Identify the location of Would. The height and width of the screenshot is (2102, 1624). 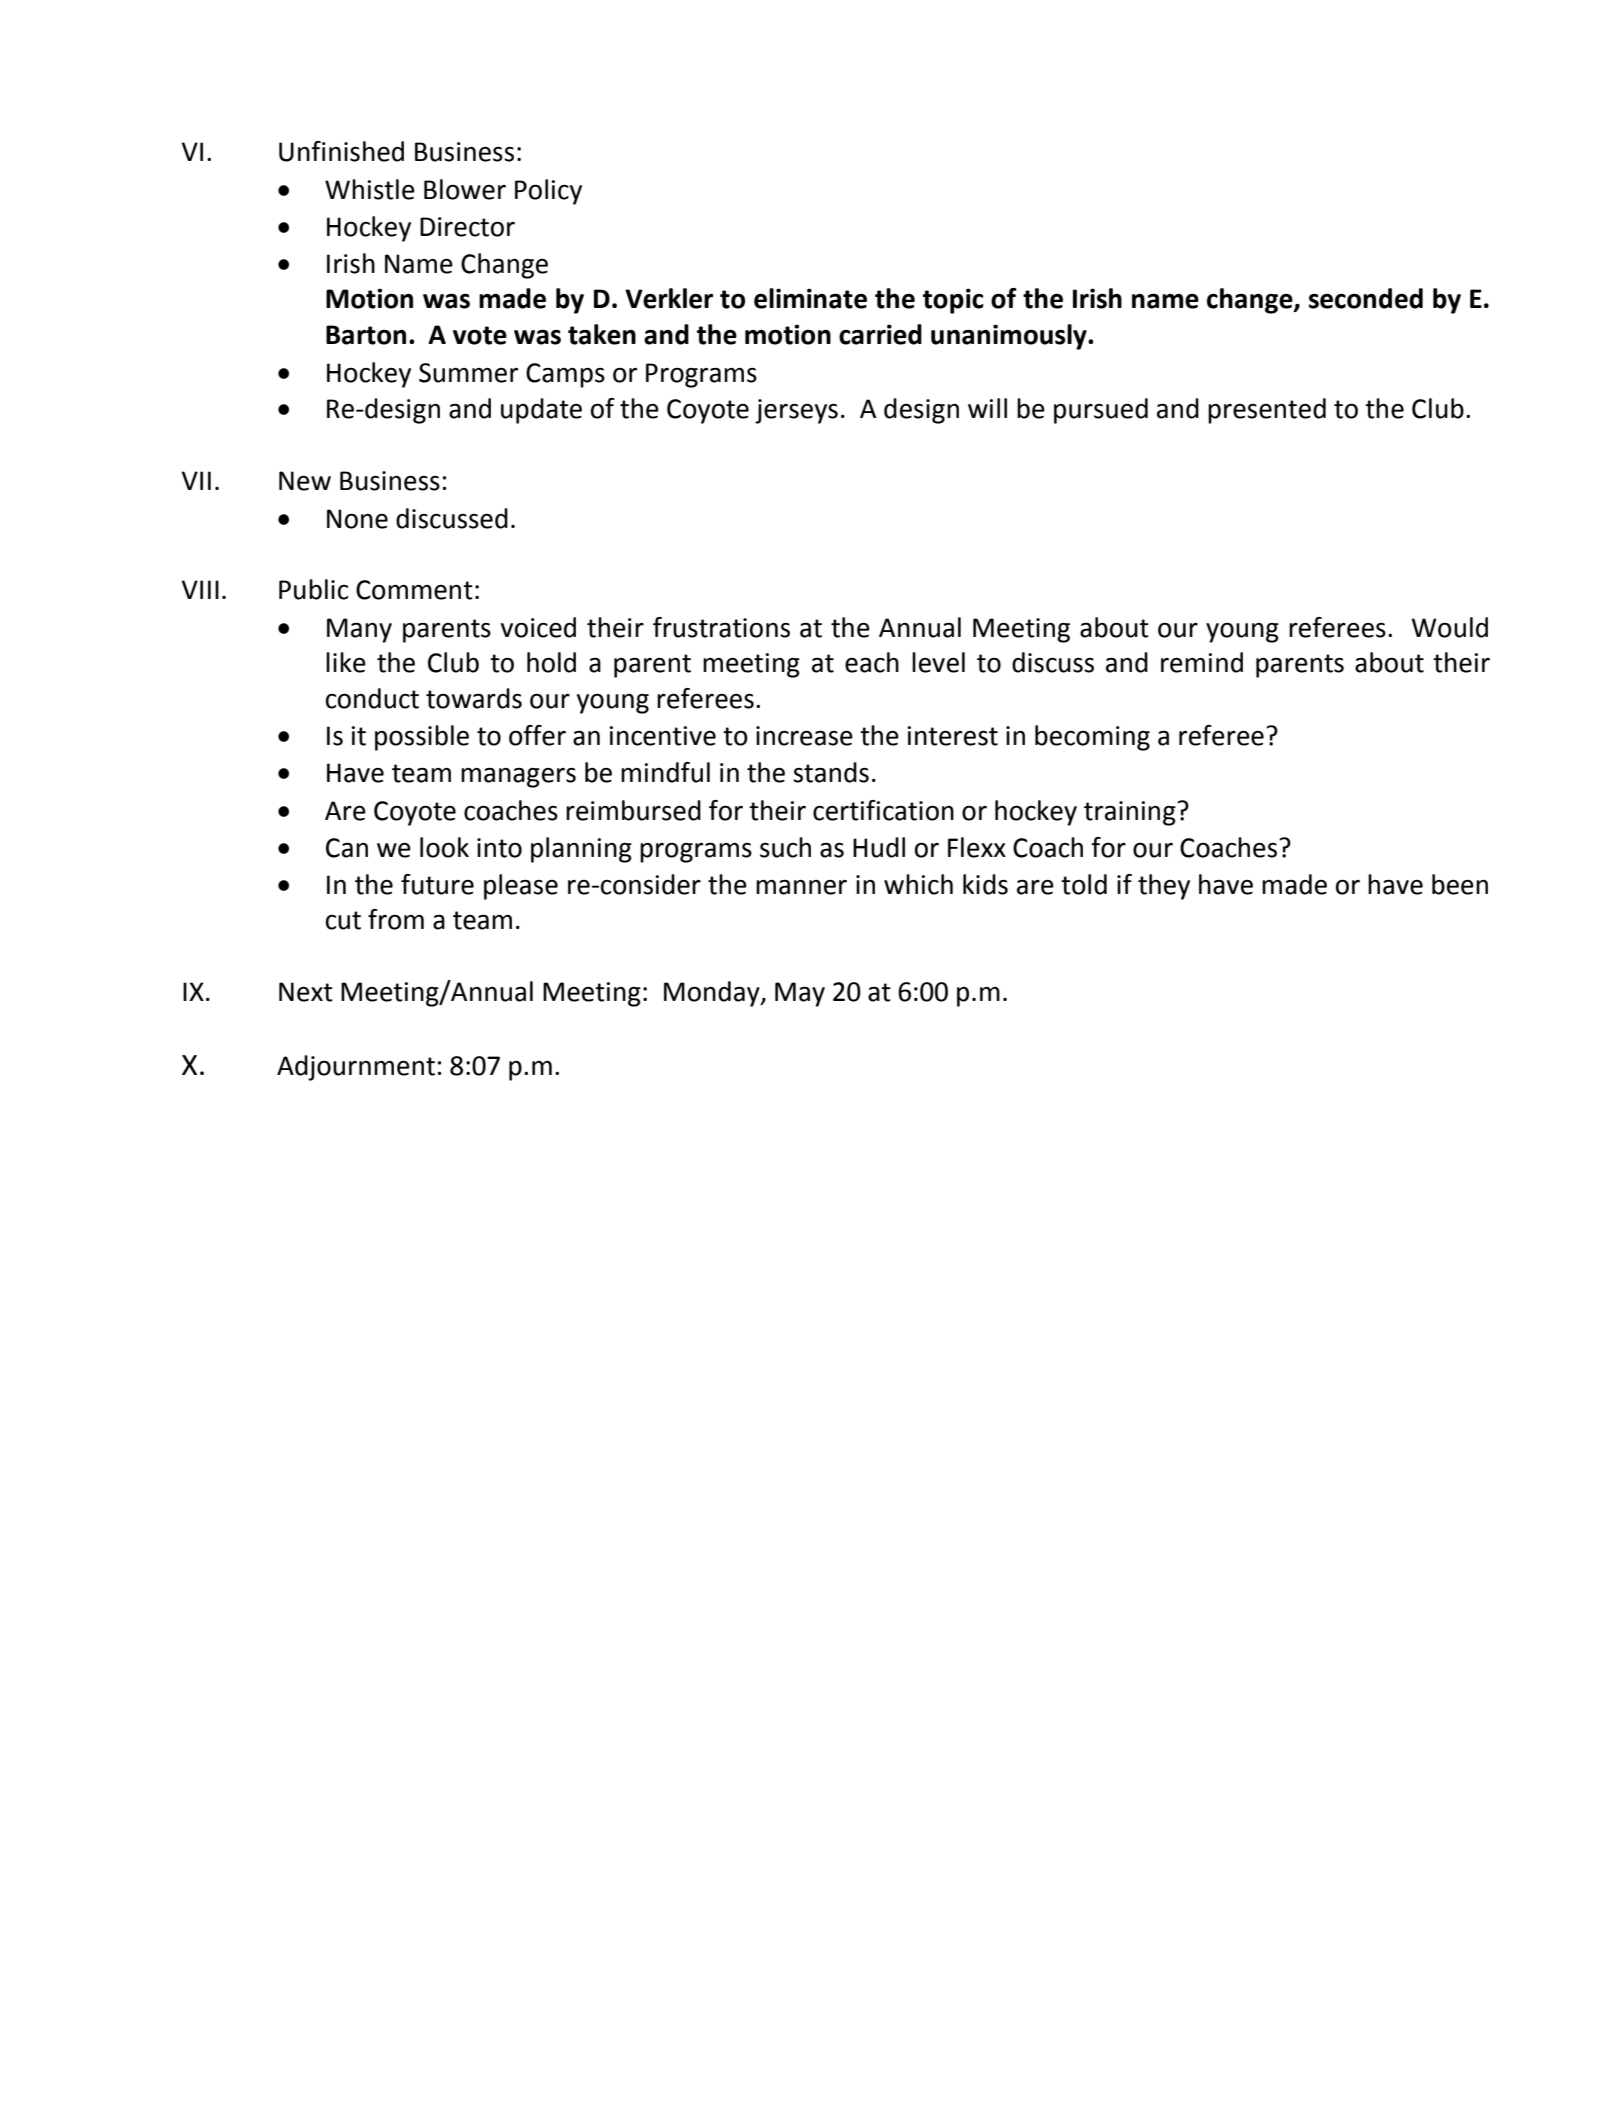
(1450, 627).
